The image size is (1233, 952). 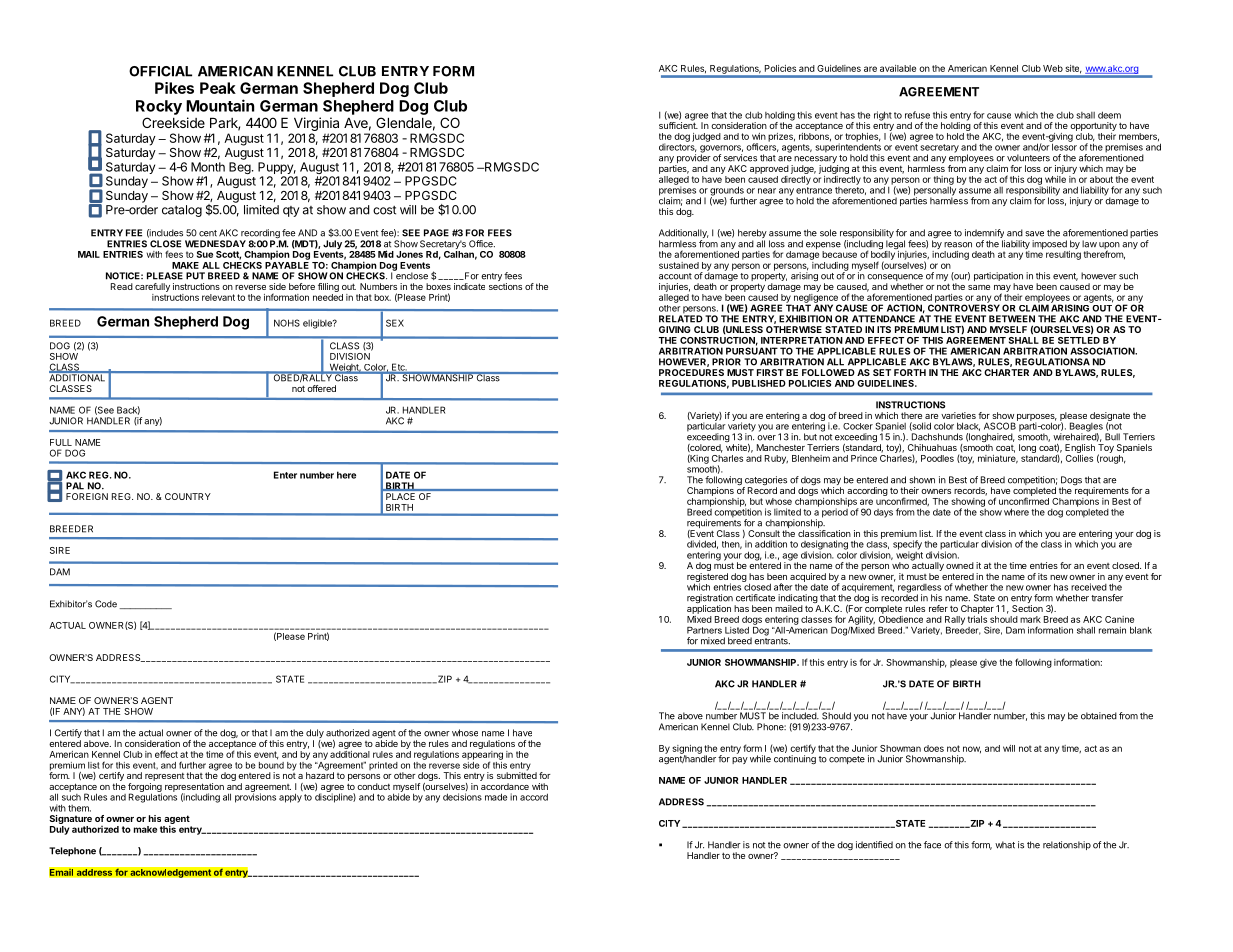 I want to click on relevant, so click(x=218, y=297).
